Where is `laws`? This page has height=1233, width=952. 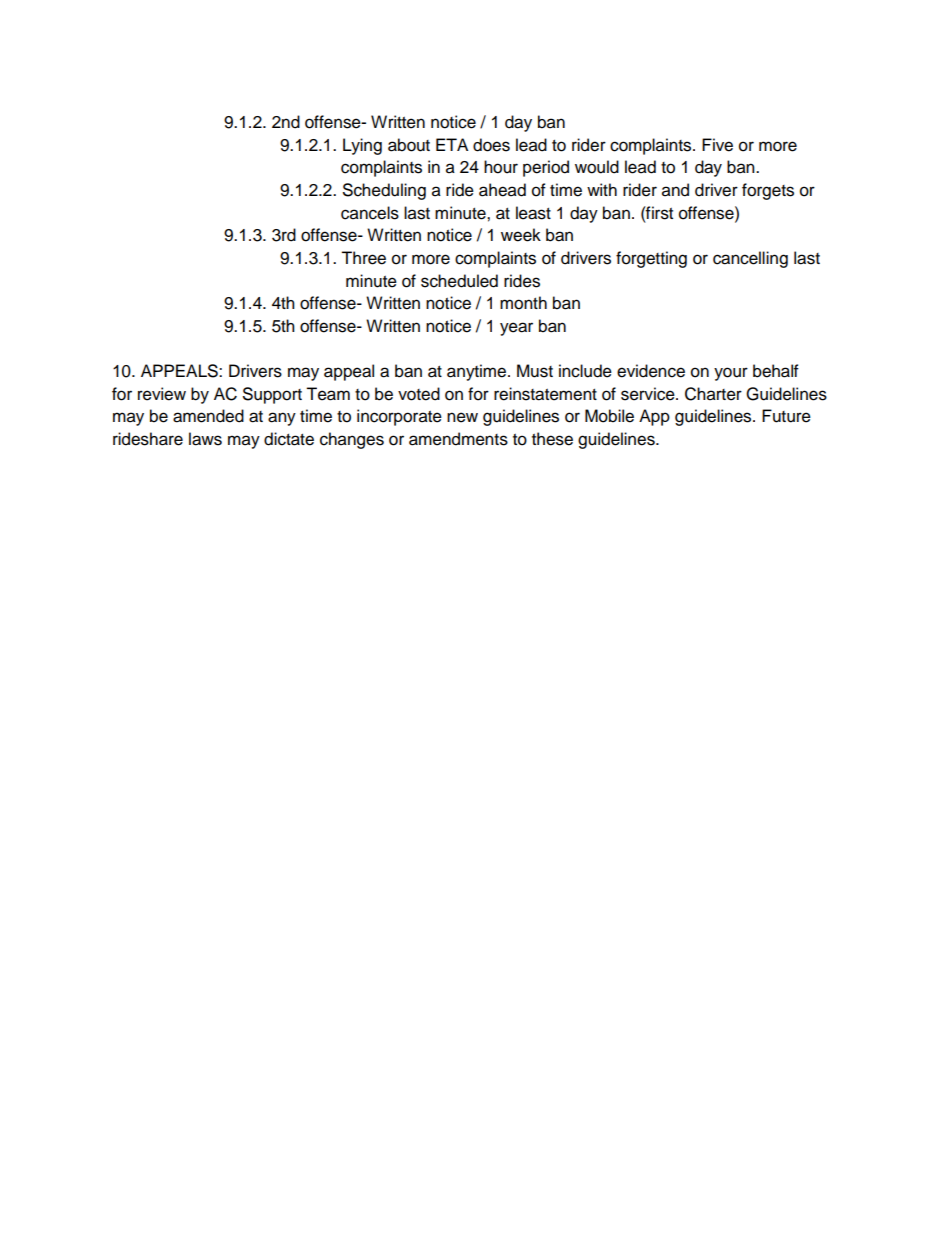 laws is located at coordinates (205, 439).
